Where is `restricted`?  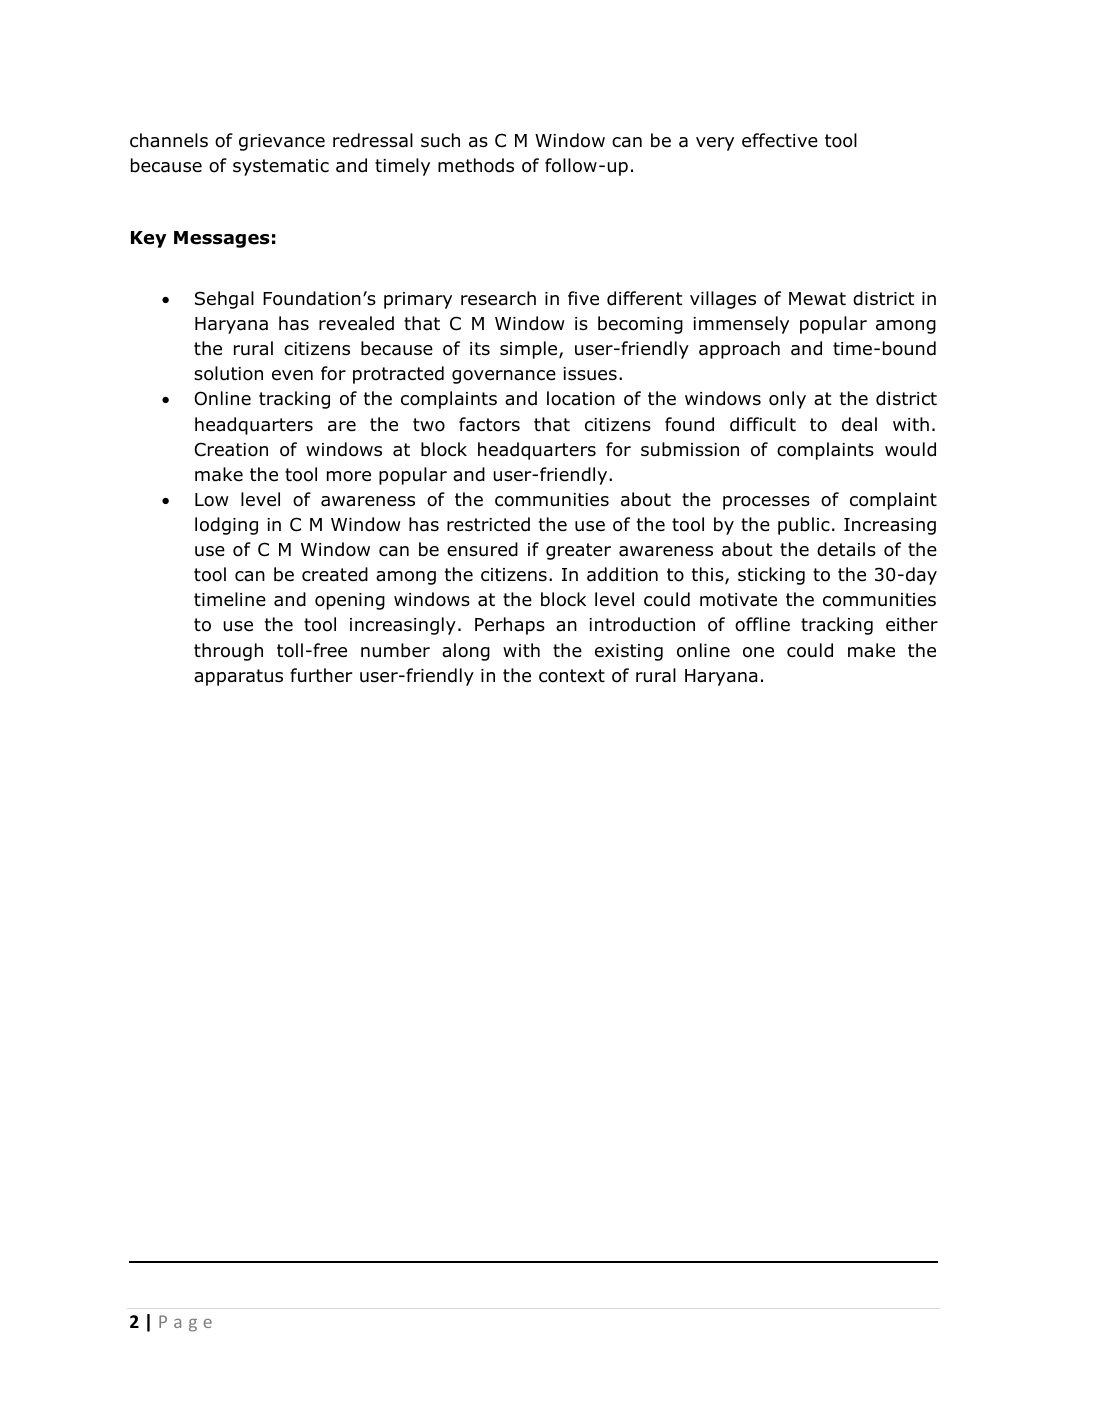 restricted is located at coordinates (488, 524).
